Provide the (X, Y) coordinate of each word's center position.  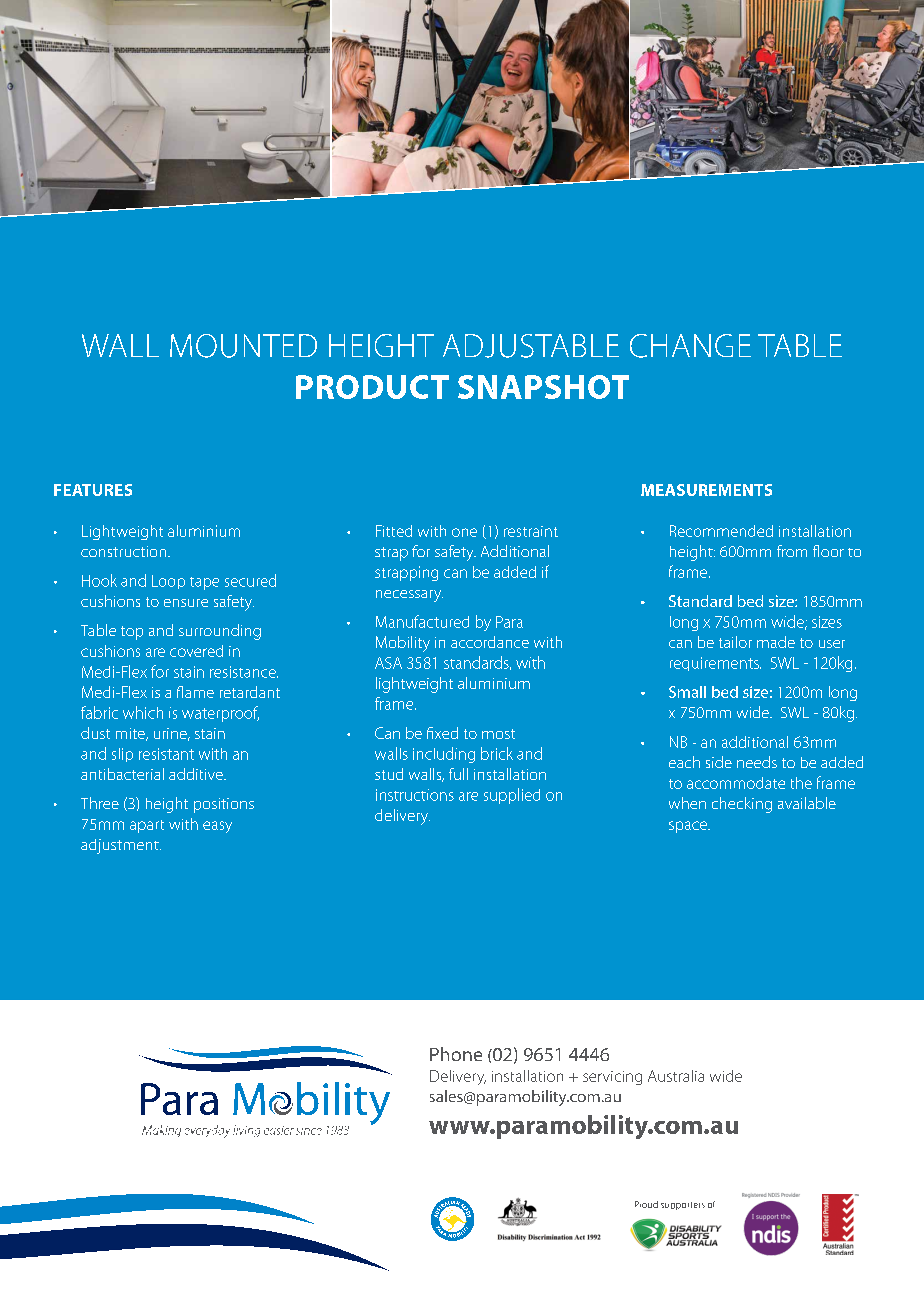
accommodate (736, 783)
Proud (646, 1204)
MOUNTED (243, 346)
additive (197, 774)
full (458, 774)
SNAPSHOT (543, 387)
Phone (456, 1054)
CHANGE (690, 346)
